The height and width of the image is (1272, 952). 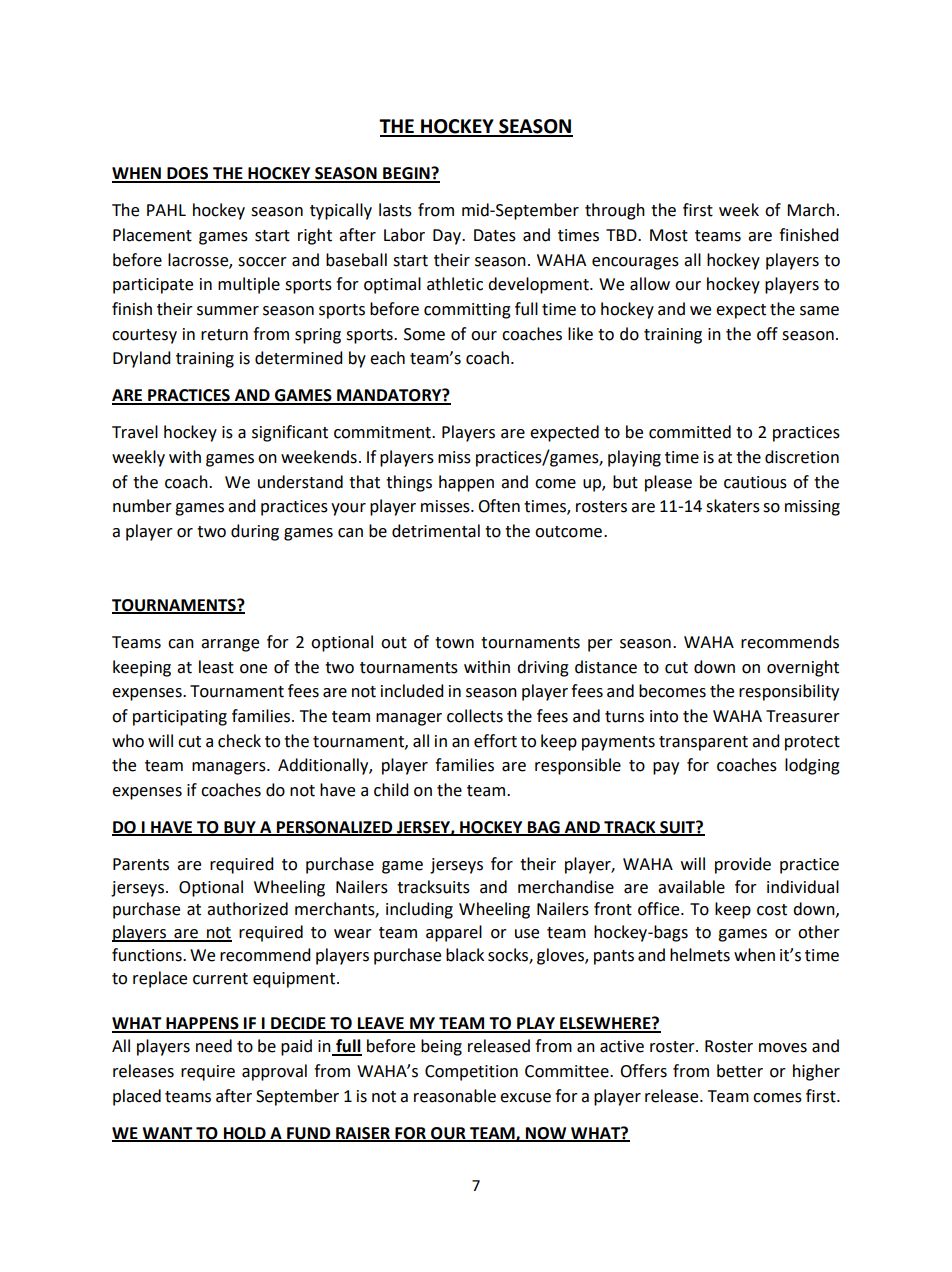 I want to click on committed, so click(x=690, y=432).
